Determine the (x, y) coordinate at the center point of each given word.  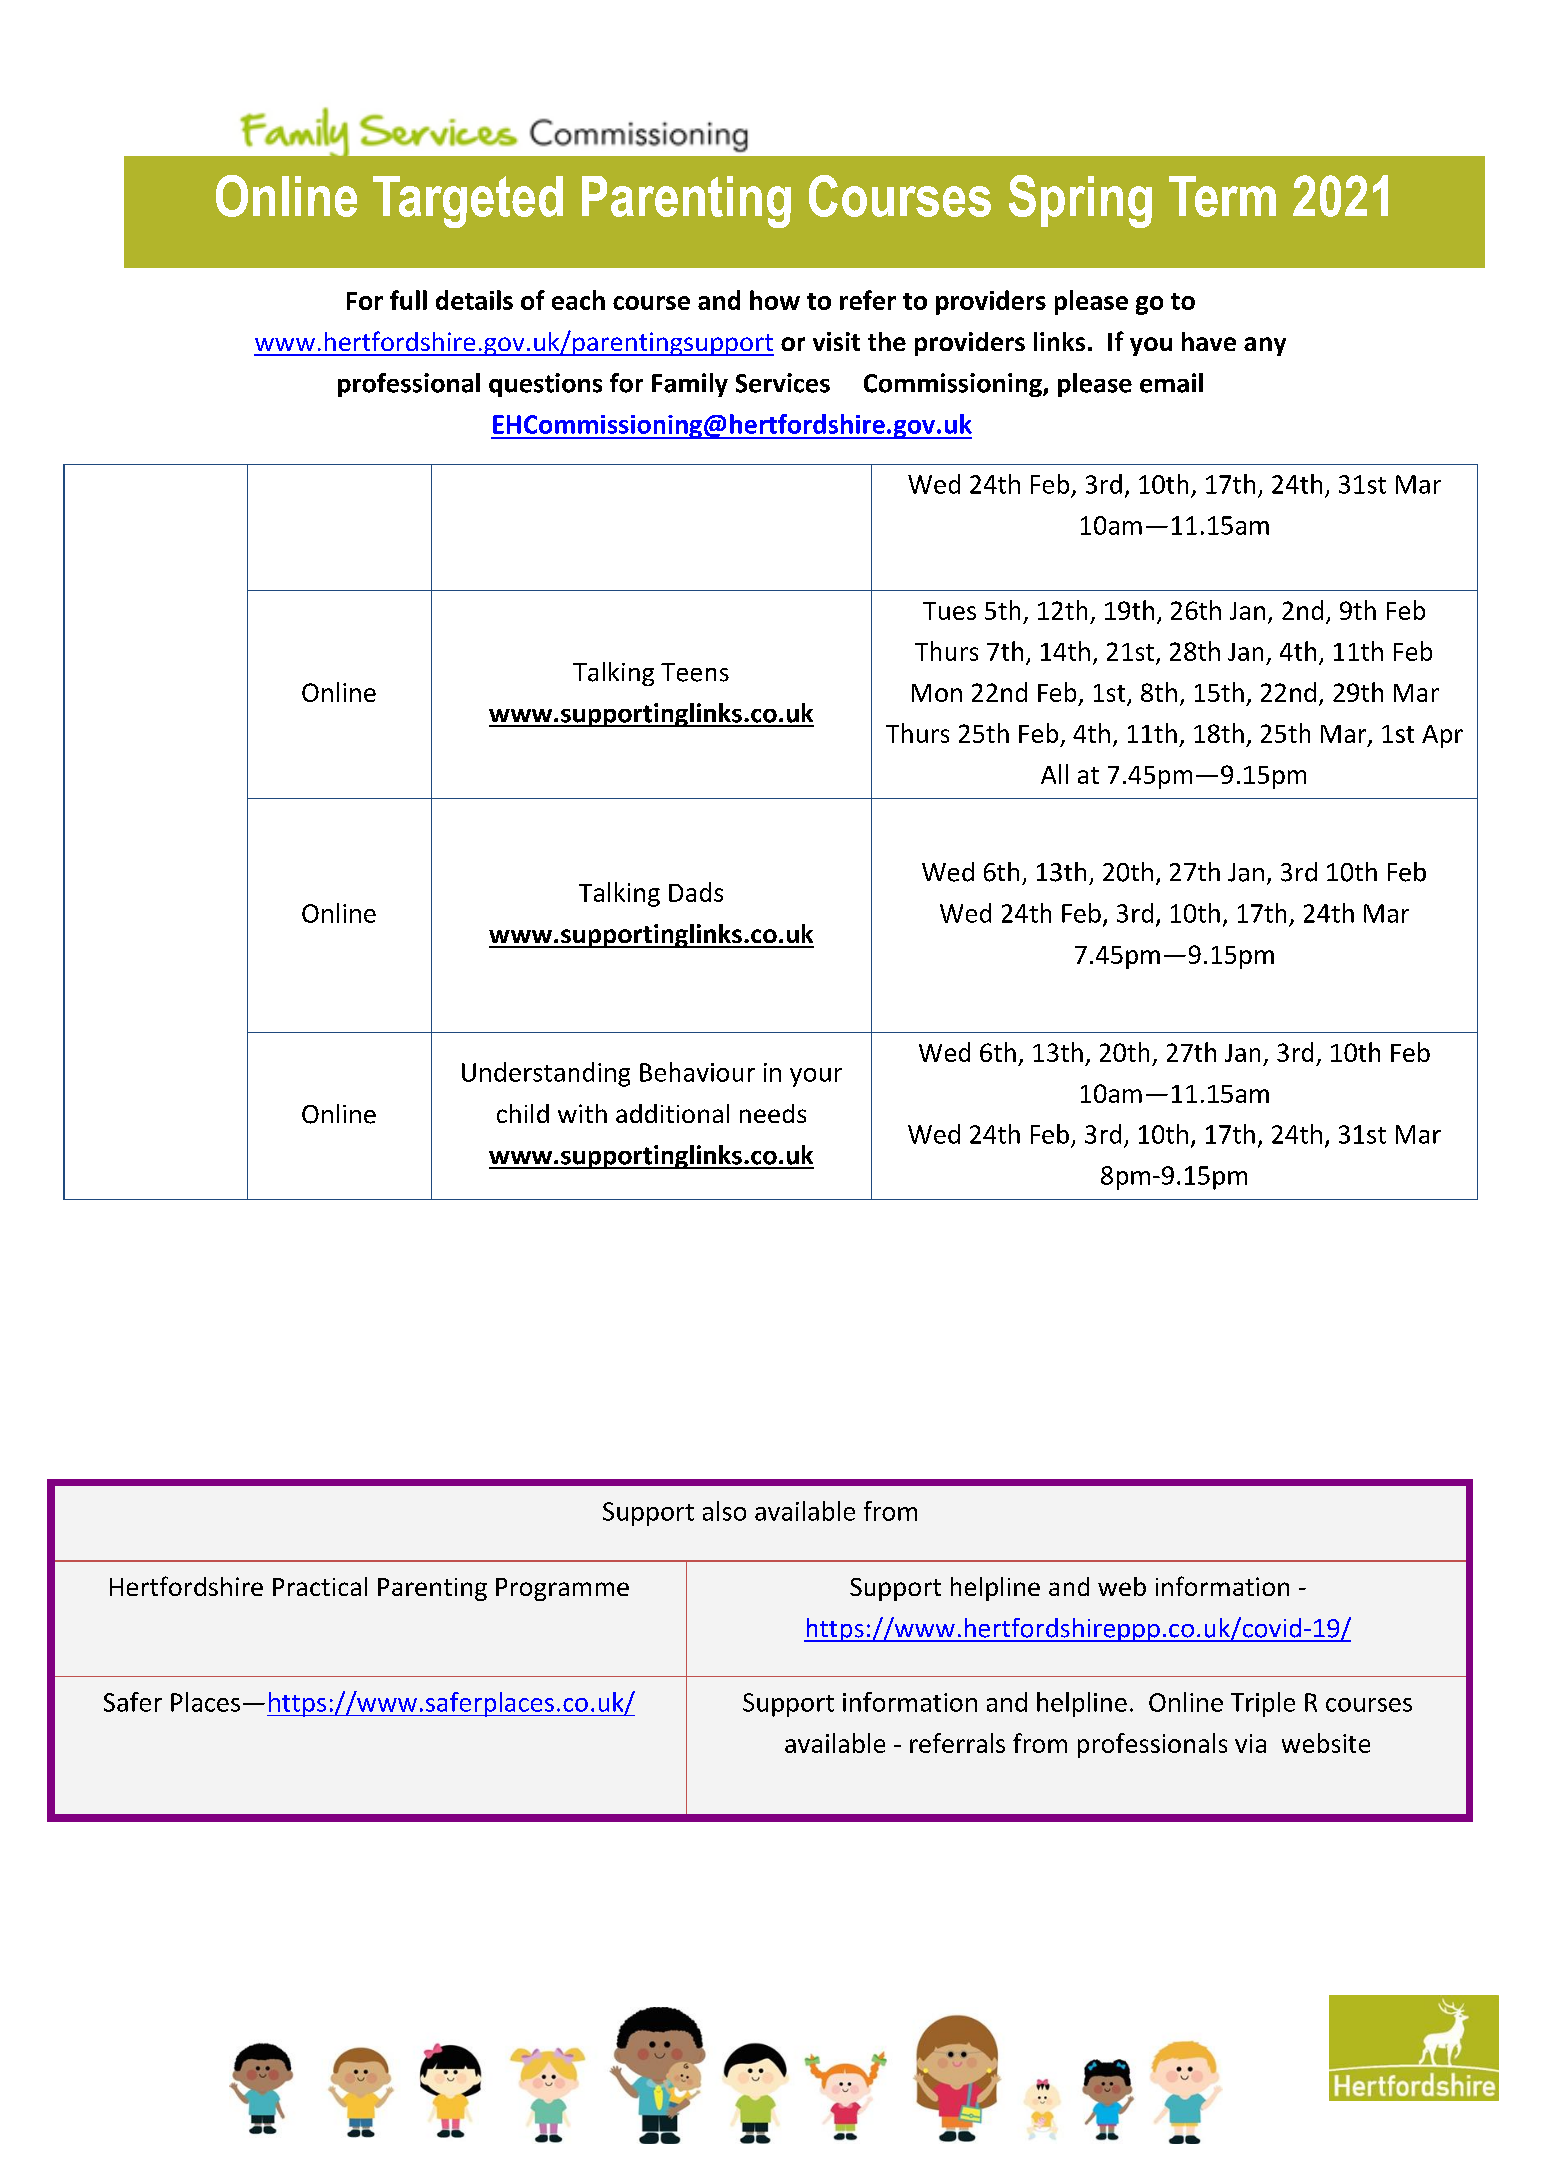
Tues (949, 611)
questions (545, 385)
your (816, 1077)
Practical (320, 1586)
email (1171, 383)
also (724, 1511)
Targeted (468, 202)
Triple (1263, 1704)
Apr (1442, 736)
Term (1222, 196)
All (1054, 774)
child (523, 1113)
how (775, 300)
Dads (696, 892)
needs (773, 1113)
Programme (562, 1589)
